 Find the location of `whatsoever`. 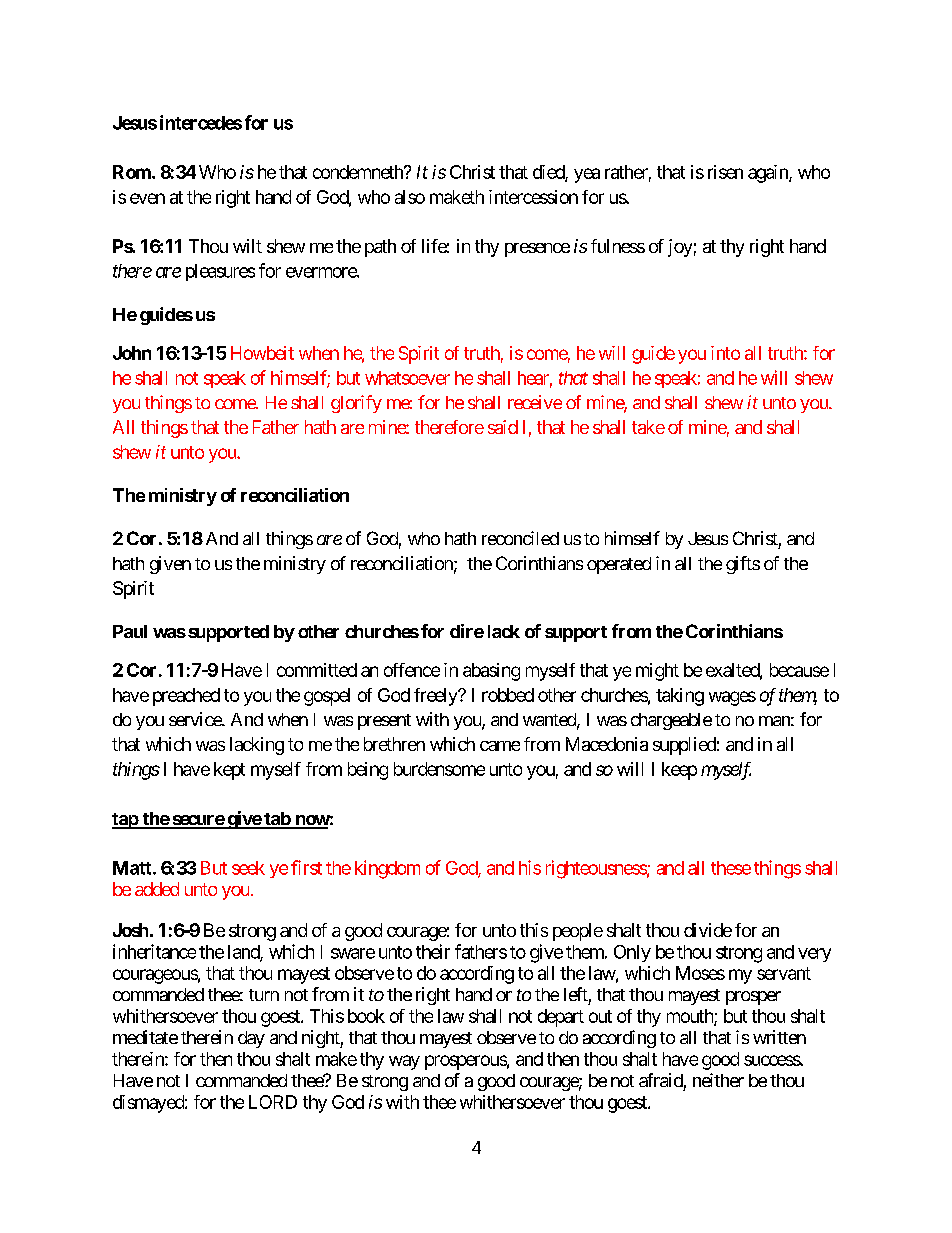

whatsoever is located at coordinates (407, 378).
